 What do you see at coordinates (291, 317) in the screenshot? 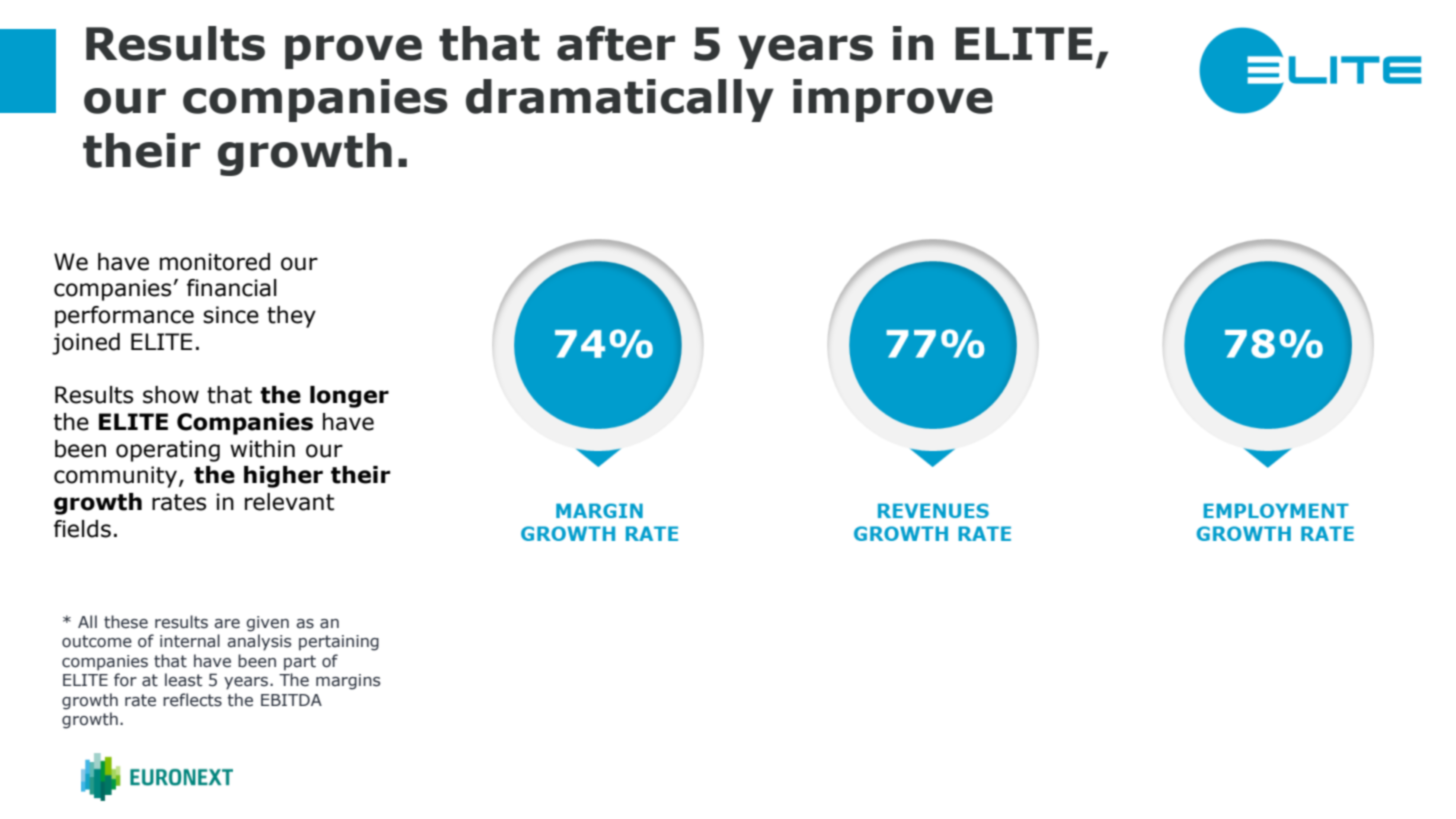
I see `they` at bounding box center [291, 317].
